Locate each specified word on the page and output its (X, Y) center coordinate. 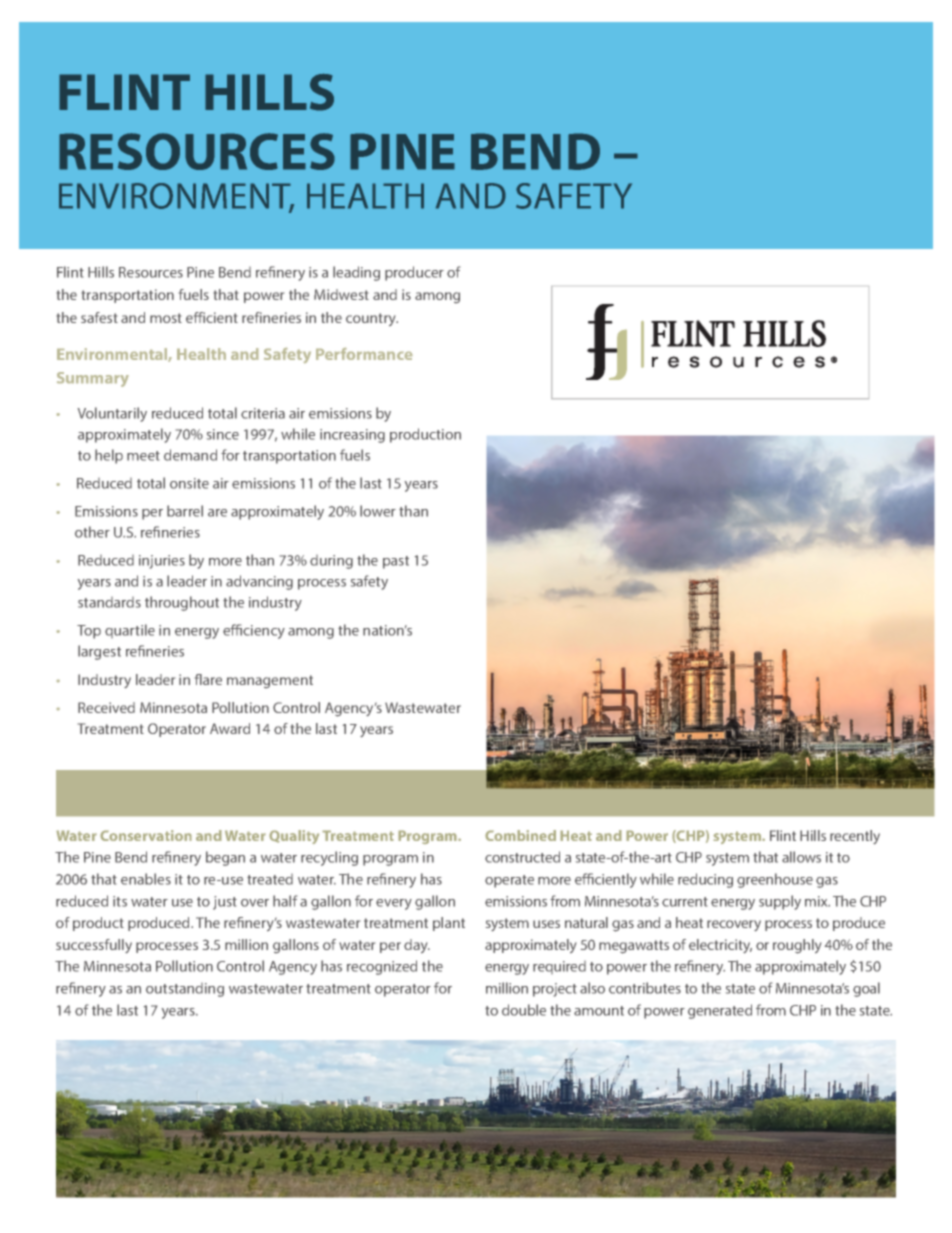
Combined (520, 835)
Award (230, 728)
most (166, 318)
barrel (185, 511)
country (372, 319)
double (524, 1010)
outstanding (185, 990)
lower (378, 511)
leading (356, 273)
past (396, 562)
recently (855, 837)
